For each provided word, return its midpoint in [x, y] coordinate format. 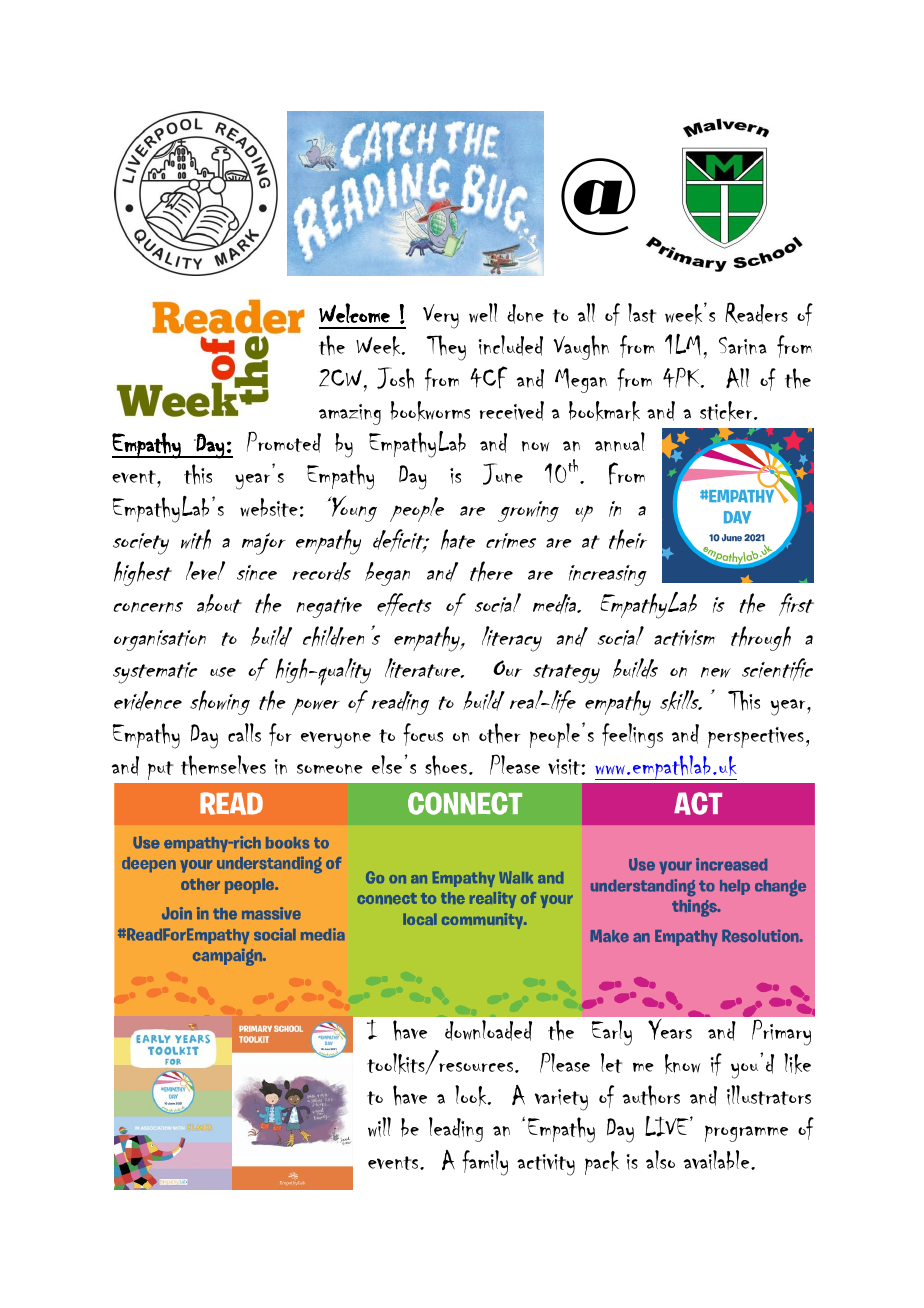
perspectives [756, 737]
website [269, 507]
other [500, 733]
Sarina [743, 345]
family [485, 1163]
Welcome [354, 313]
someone [330, 769]
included [510, 345]
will [379, 1127]
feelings [632, 735]
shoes [446, 765]
